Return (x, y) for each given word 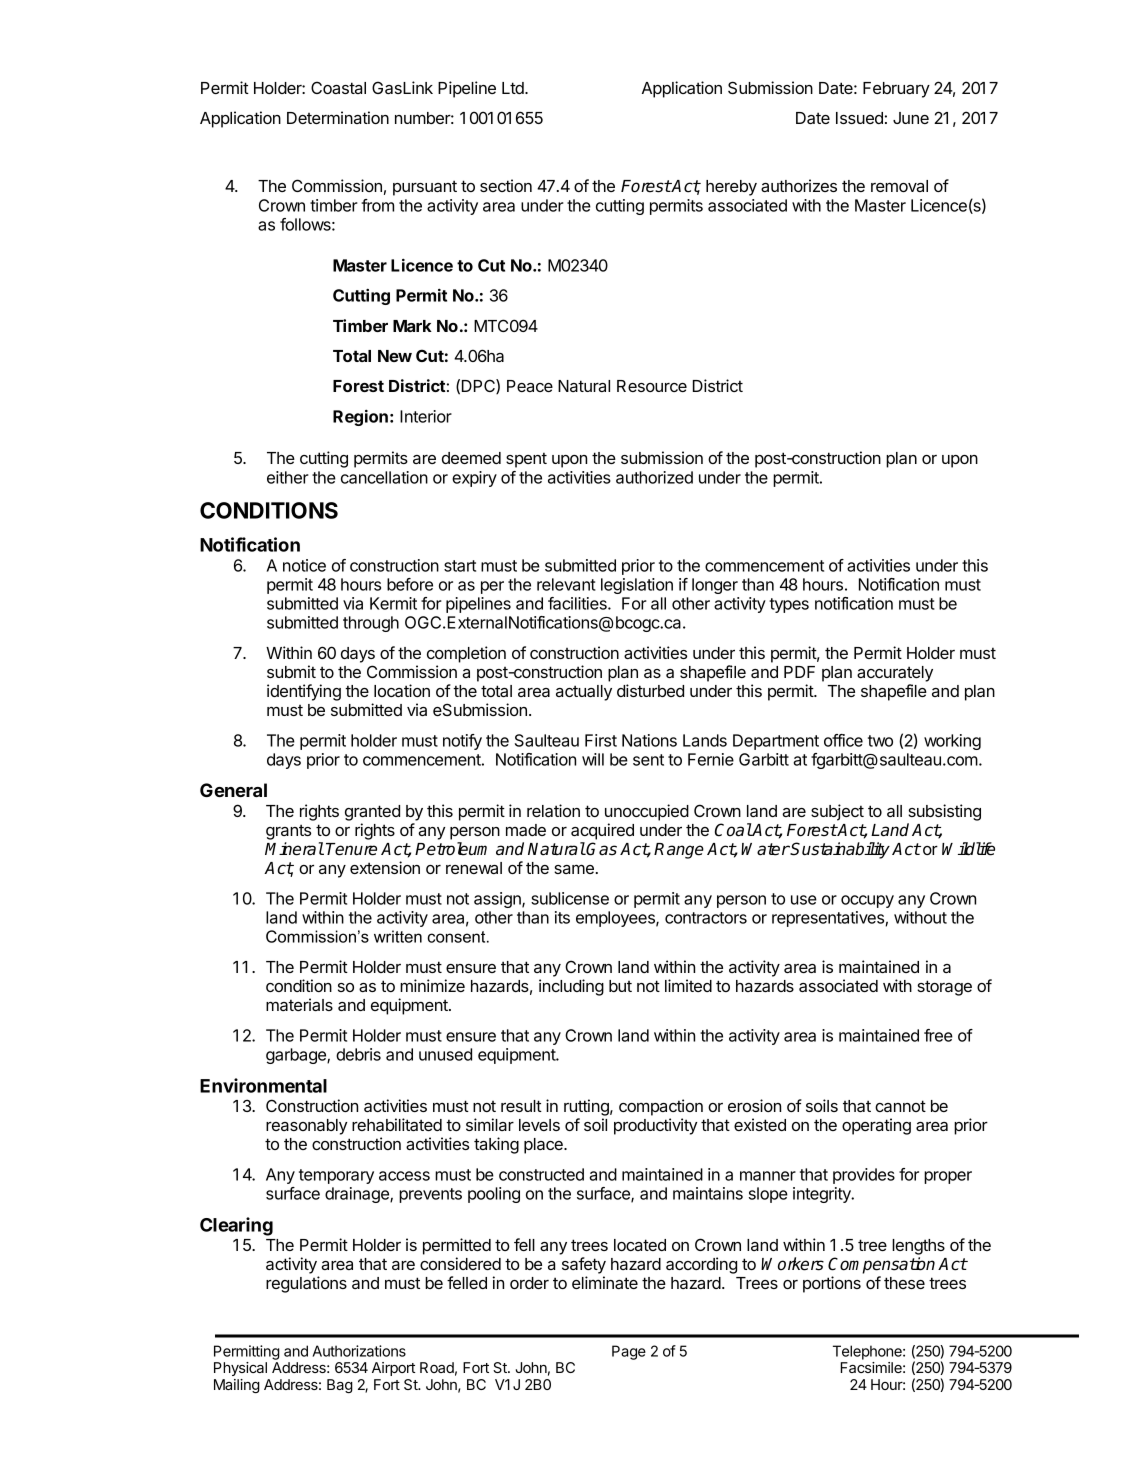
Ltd (514, 88)
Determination (338, 117)
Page (629, 1352)
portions (832, 1284)
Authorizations (359, 1351)
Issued (859, 118)
